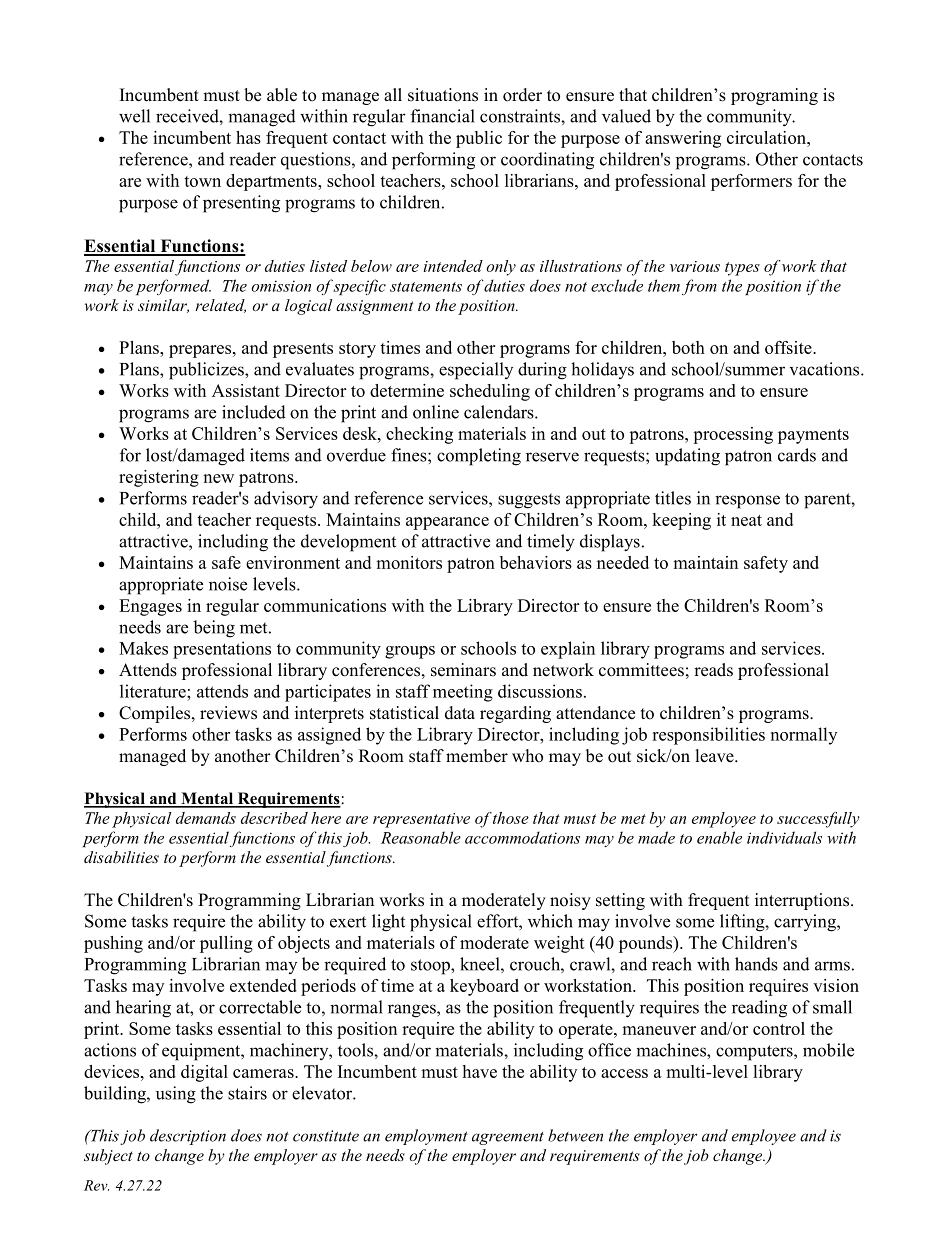 This screenshot has width=952, height=1233. Describe the element at coordinates (508, 1138) in the screenshot. I see `agreement` at that location.
